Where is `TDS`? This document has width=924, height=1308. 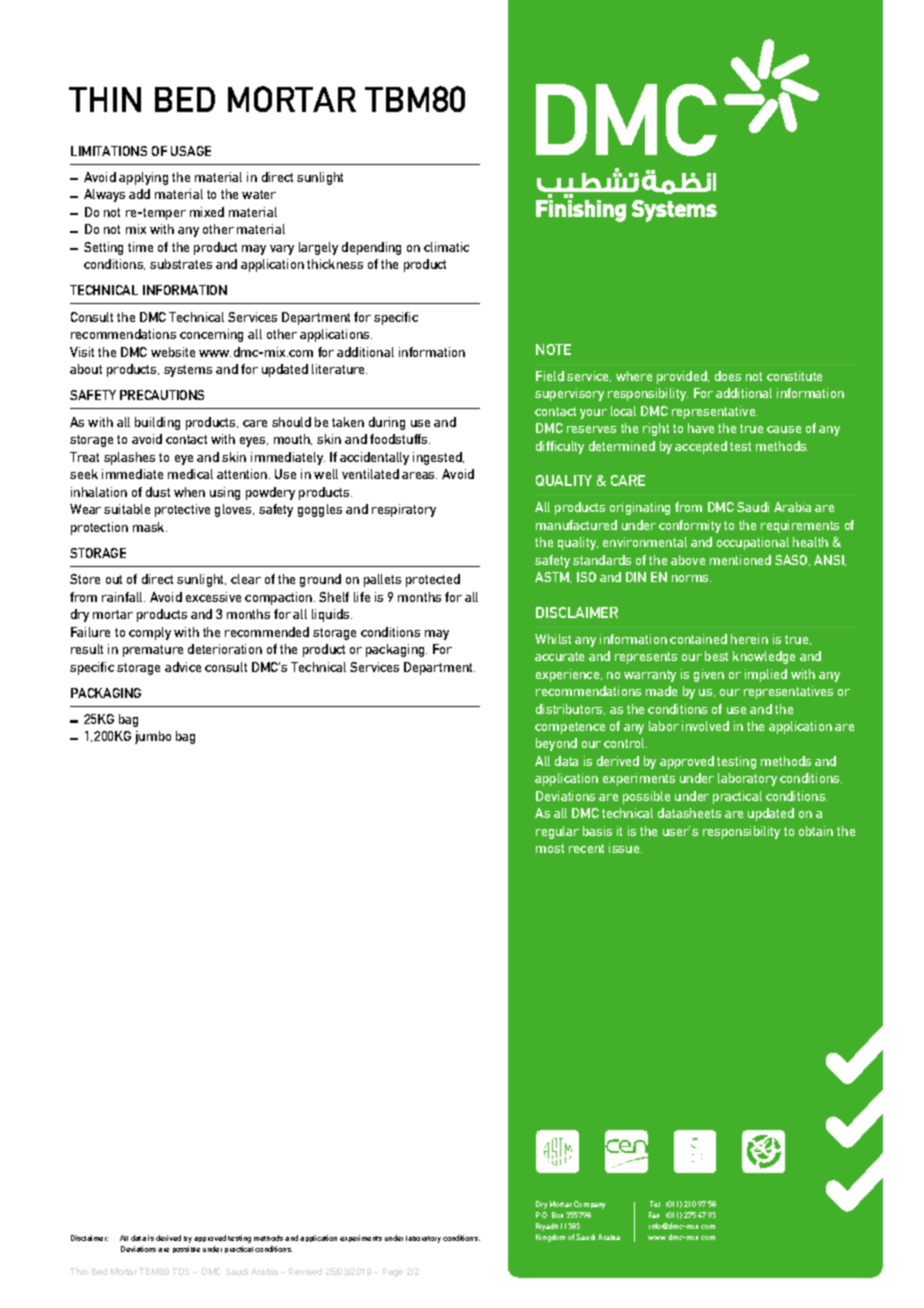 TDS is located at coordinates (180, 1271).
